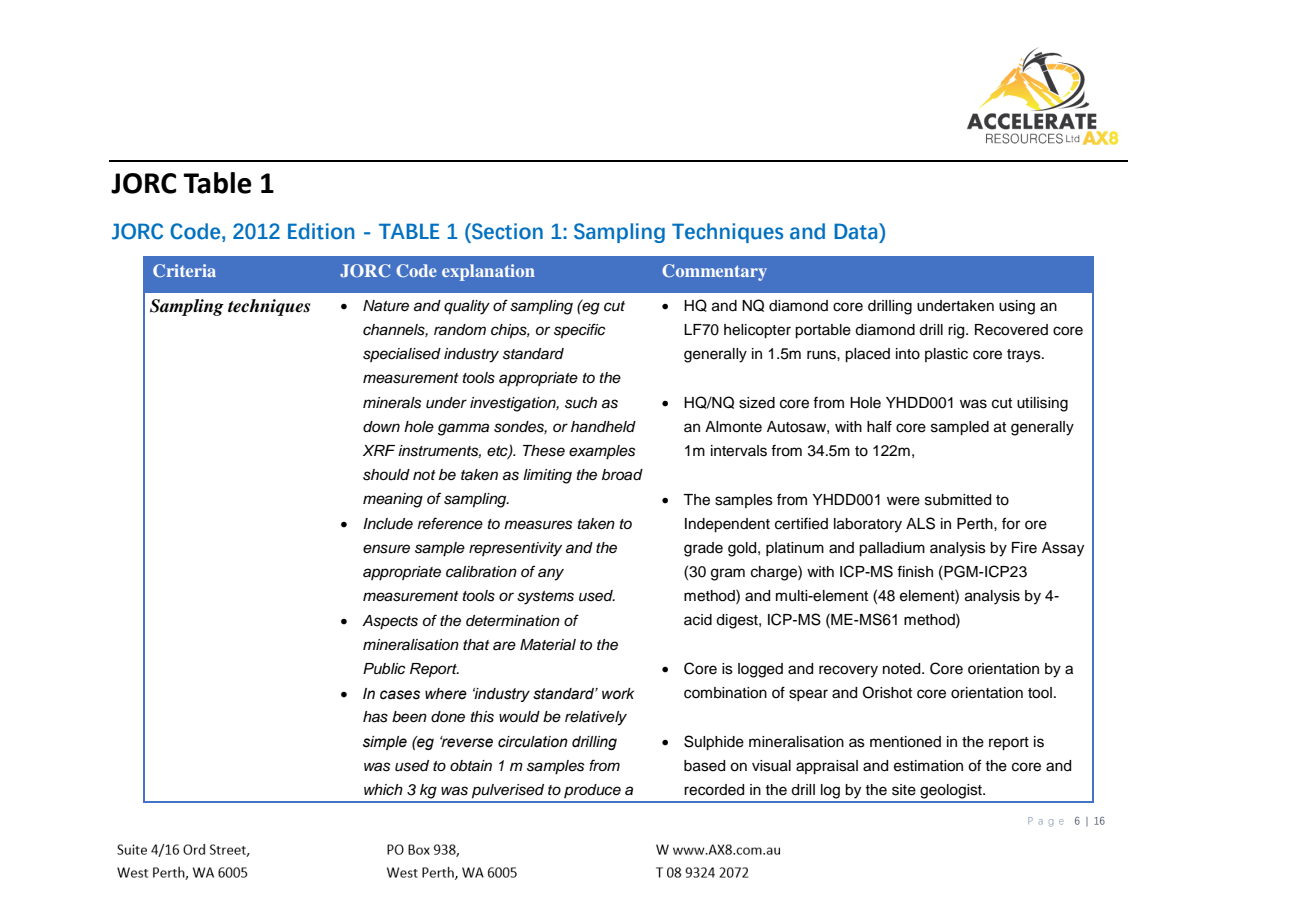 This screenshot has width=1307, height=924. What do you see at coordinates (538, 525) in the screenshot?
I see `measures` at bounding box center [538, 525].
